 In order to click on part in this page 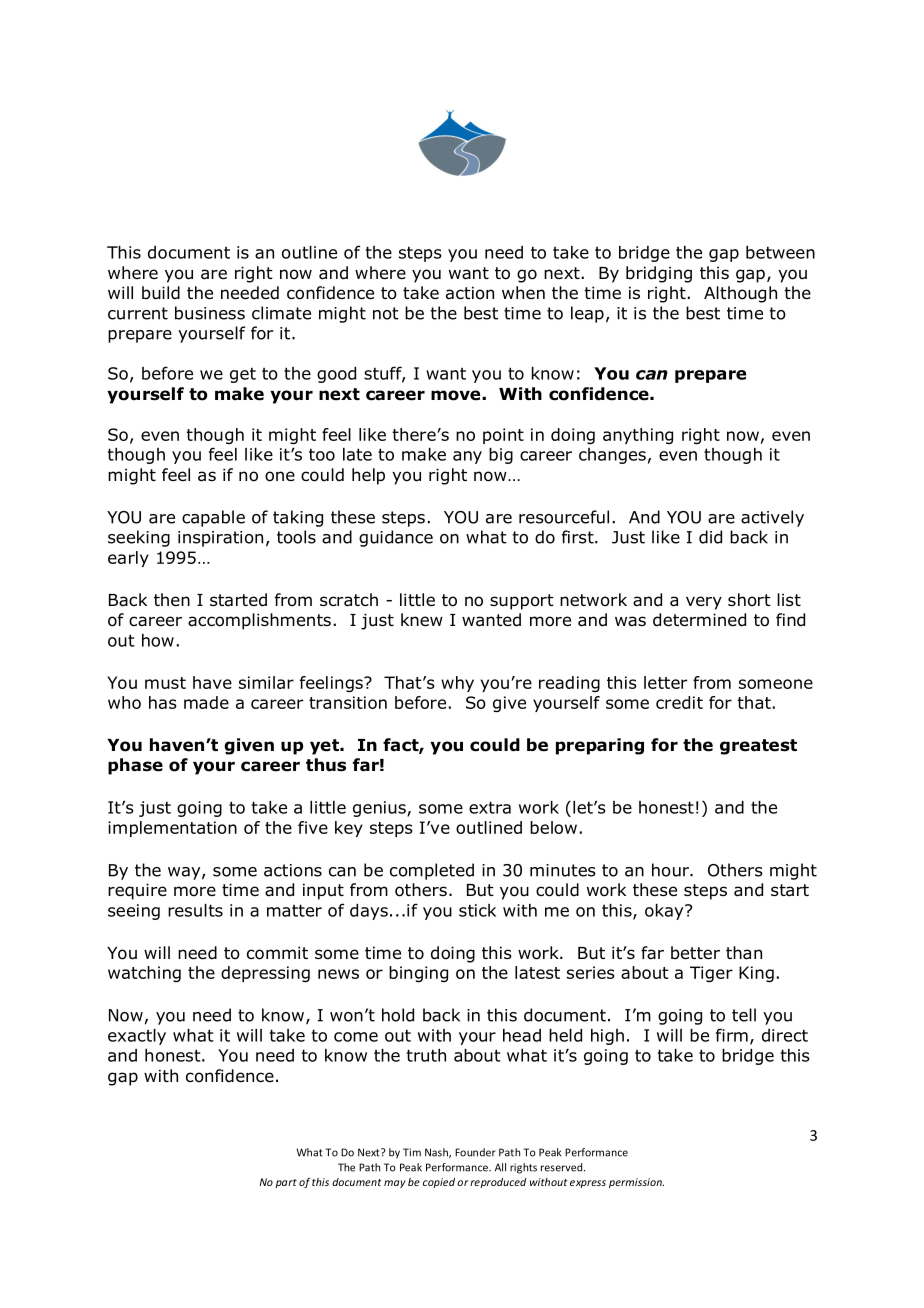, I will do `click(286, 1183)`.
